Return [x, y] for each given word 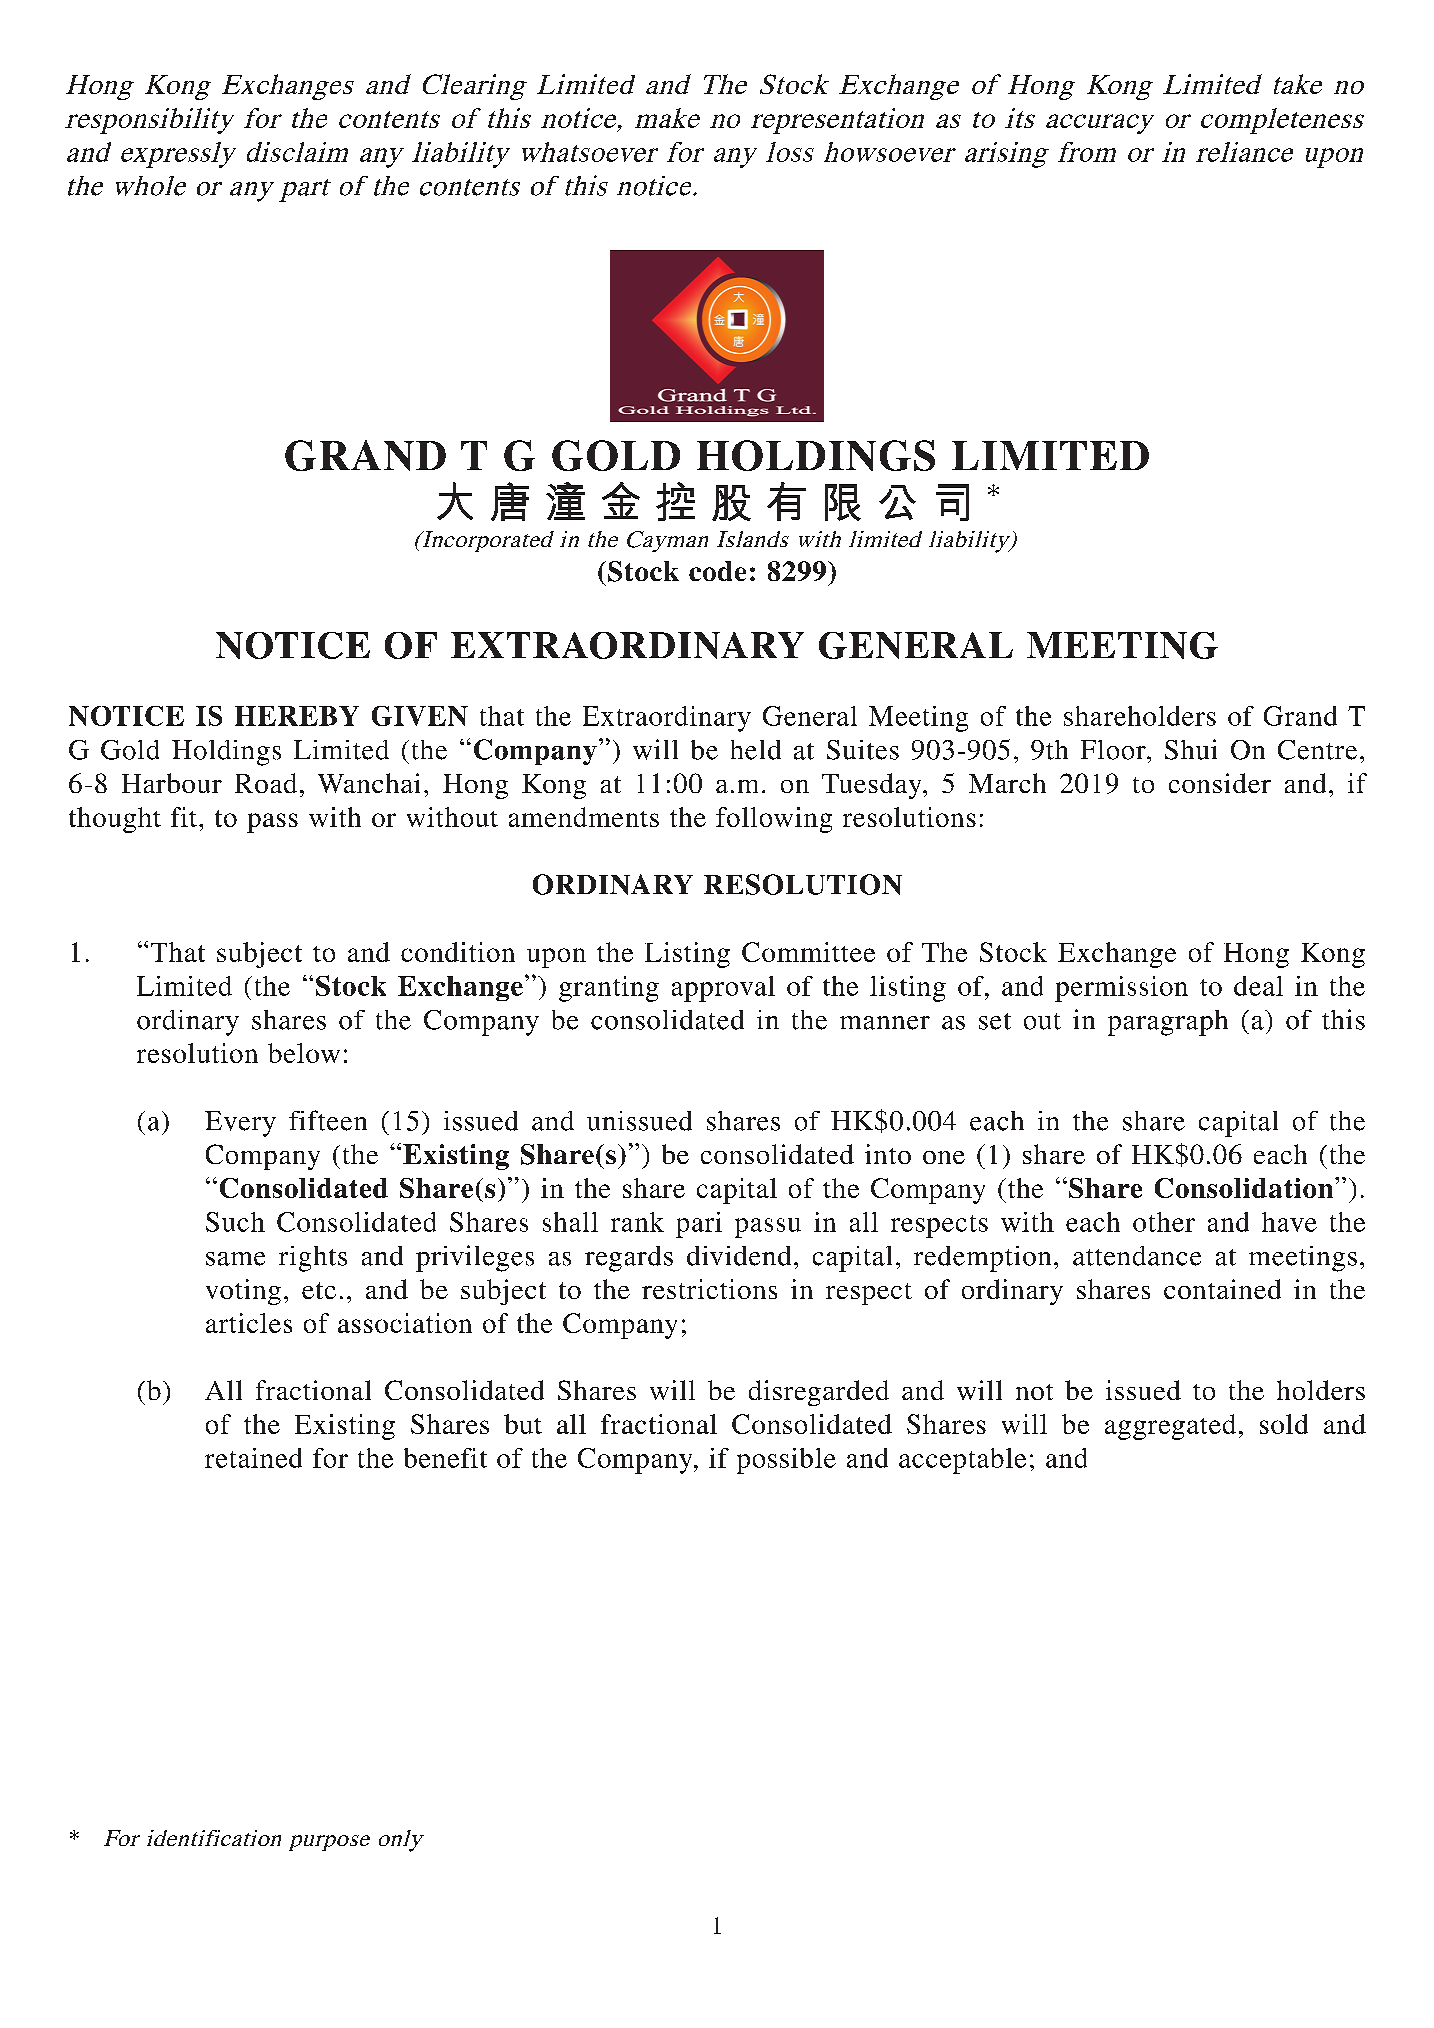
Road [266, 783]
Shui [1191, 749]
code [717, 571]
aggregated [1170, 1427]
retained [253, 1458]
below [304, 1053]
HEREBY [297, 716]
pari [699, 1225]
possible [786, 1461]
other [1164, 1222]
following [774, 820]
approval [723, 989]
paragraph [1168, 1023]
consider [1220, 783]
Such [235, 1222]
